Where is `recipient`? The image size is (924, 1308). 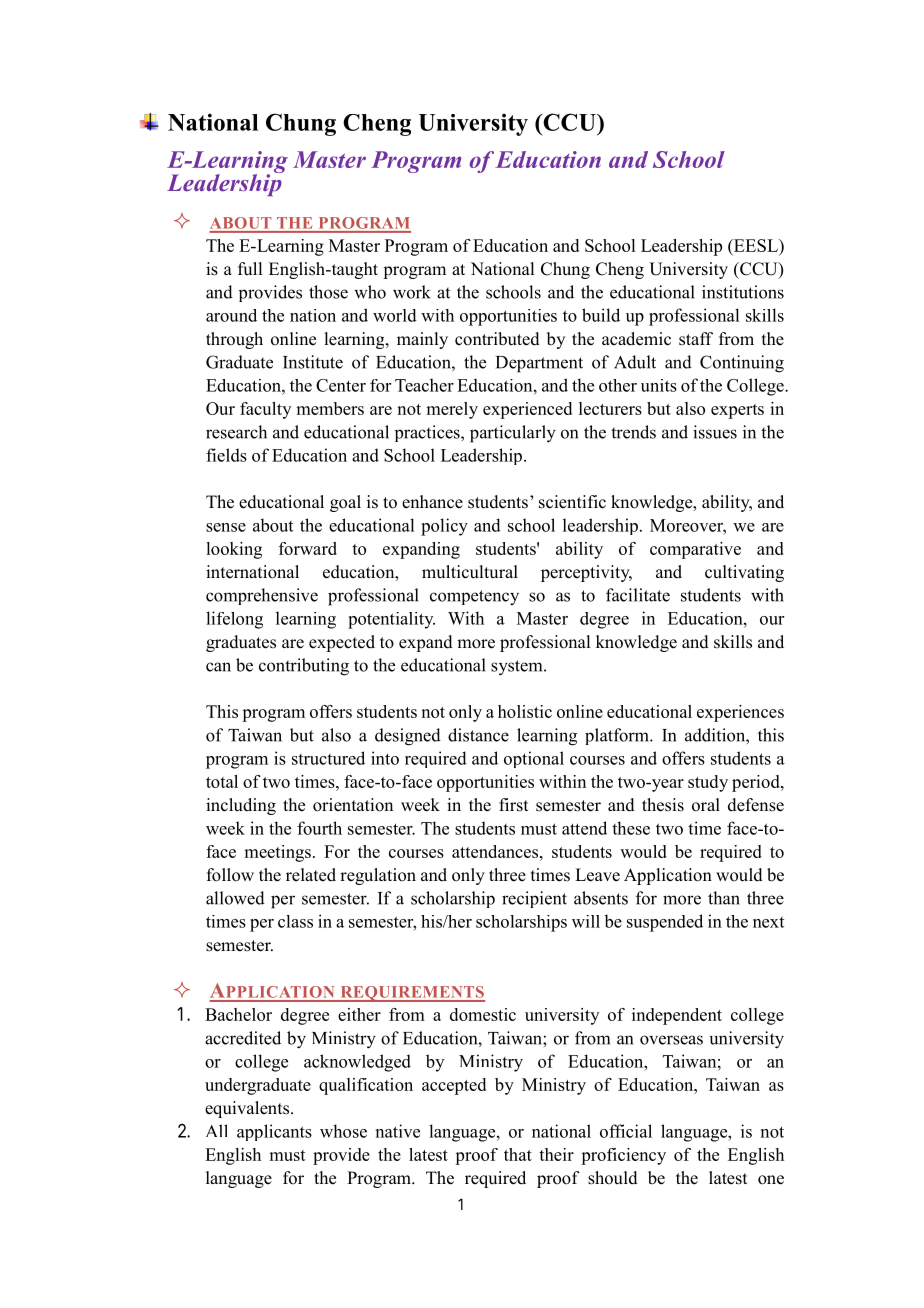
recipient is located at coordinates (534, 899).
